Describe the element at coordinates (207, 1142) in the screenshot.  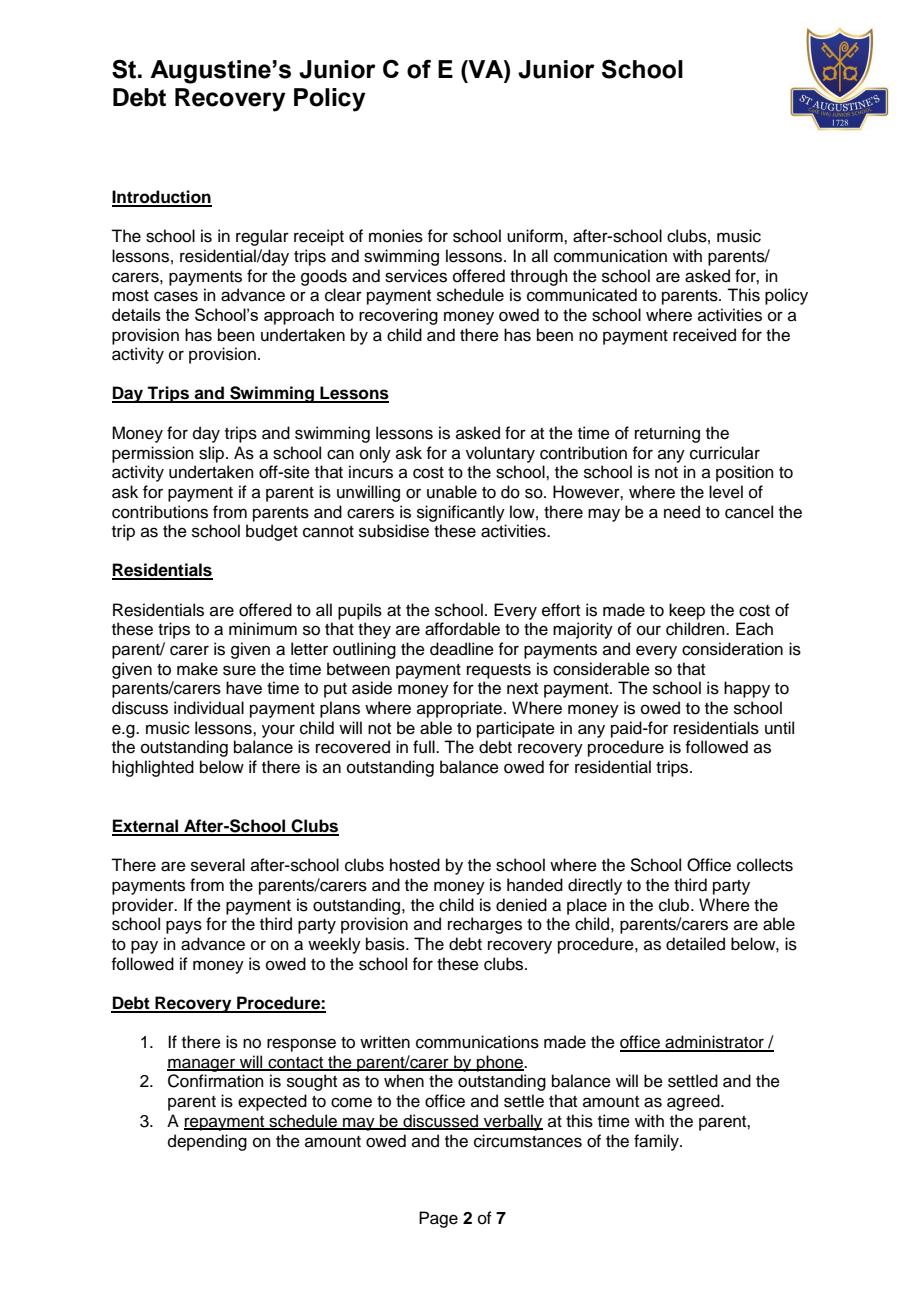
I see `depending` at that location.
